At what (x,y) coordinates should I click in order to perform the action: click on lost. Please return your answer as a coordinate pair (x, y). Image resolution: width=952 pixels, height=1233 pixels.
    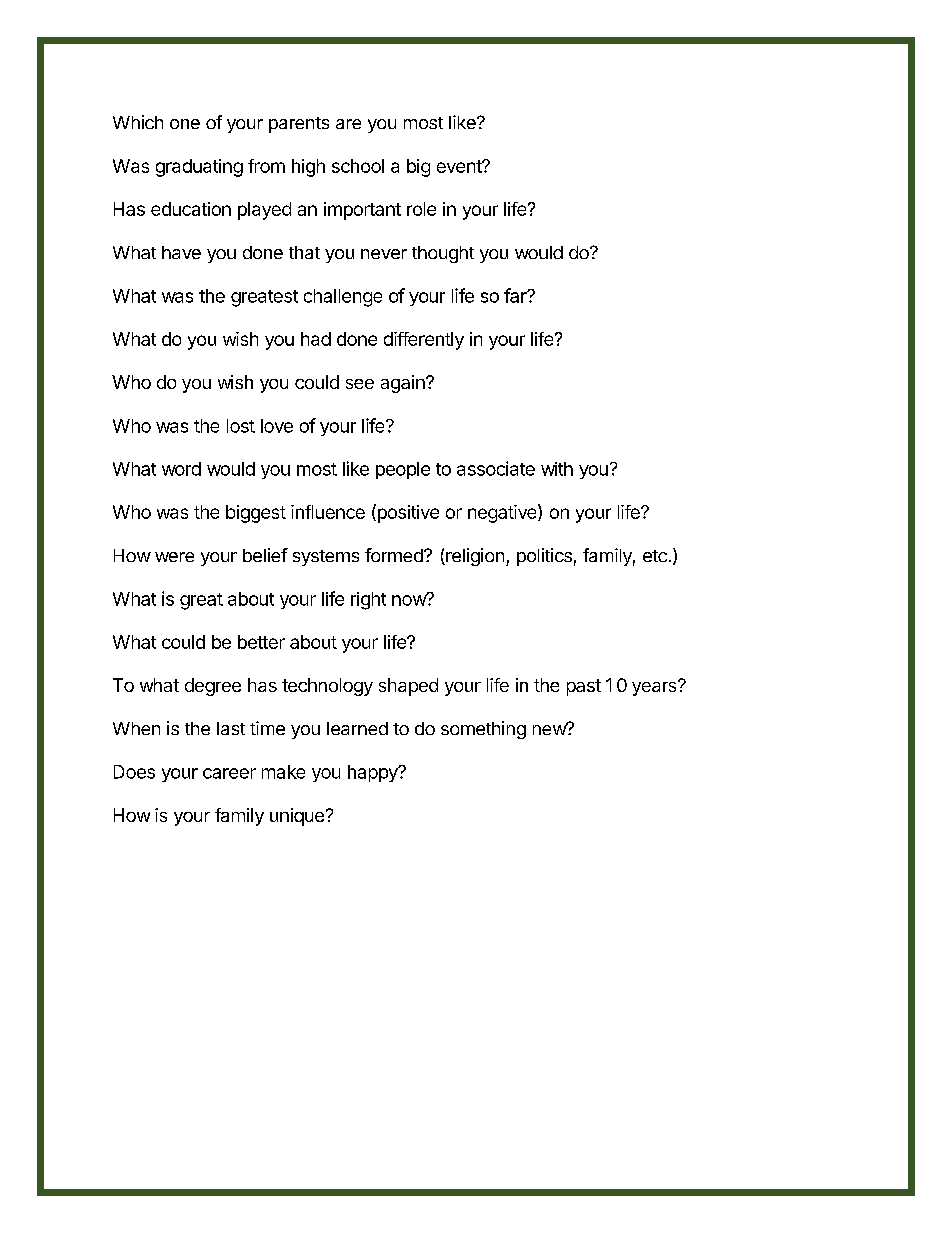
    Looking at the image, I should click on (241, 426).
